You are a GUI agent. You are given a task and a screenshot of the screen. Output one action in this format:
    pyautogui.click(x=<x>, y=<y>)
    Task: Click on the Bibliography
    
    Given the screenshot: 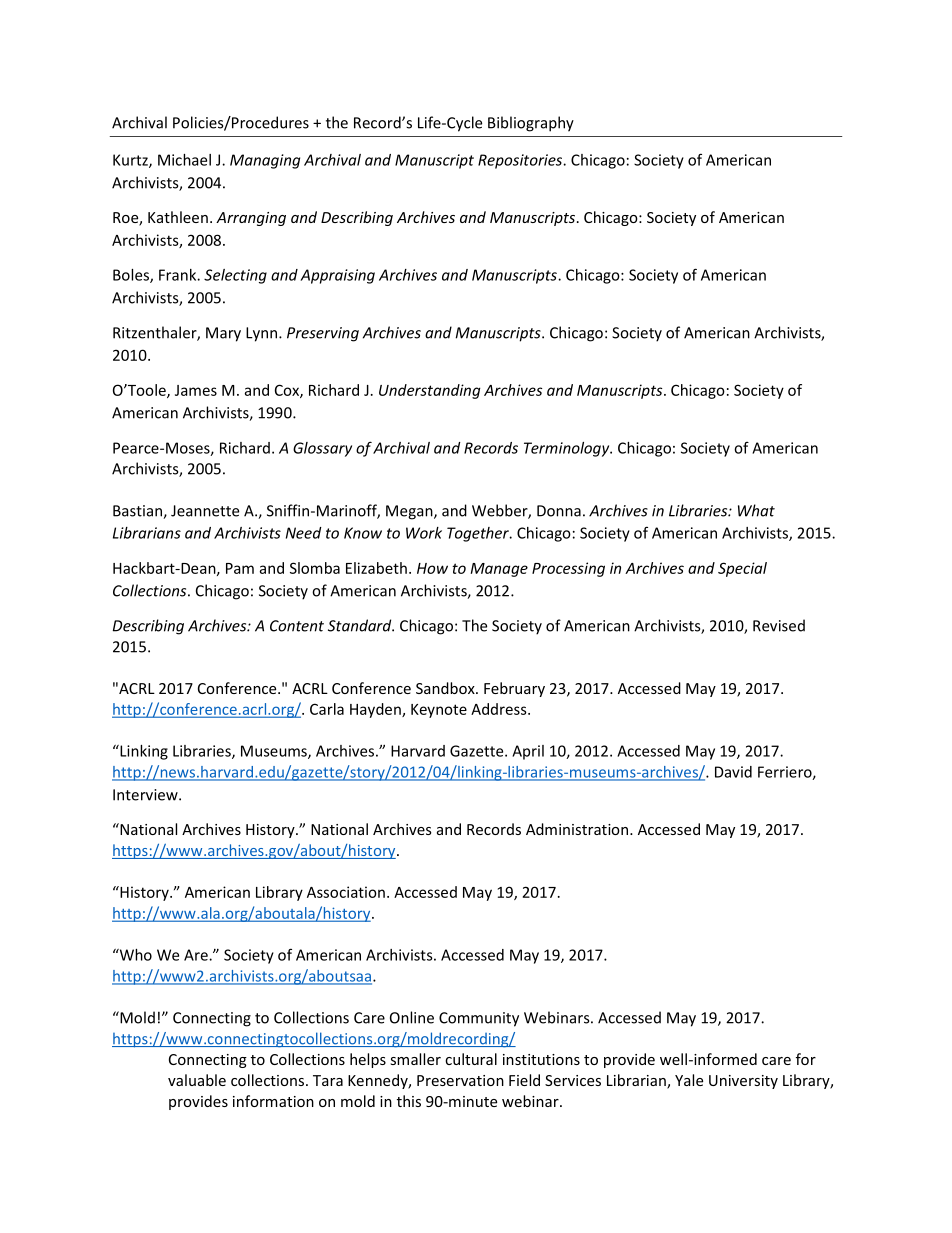 What is the action you would take?
    pyautogui.click(x=531, y=124)
